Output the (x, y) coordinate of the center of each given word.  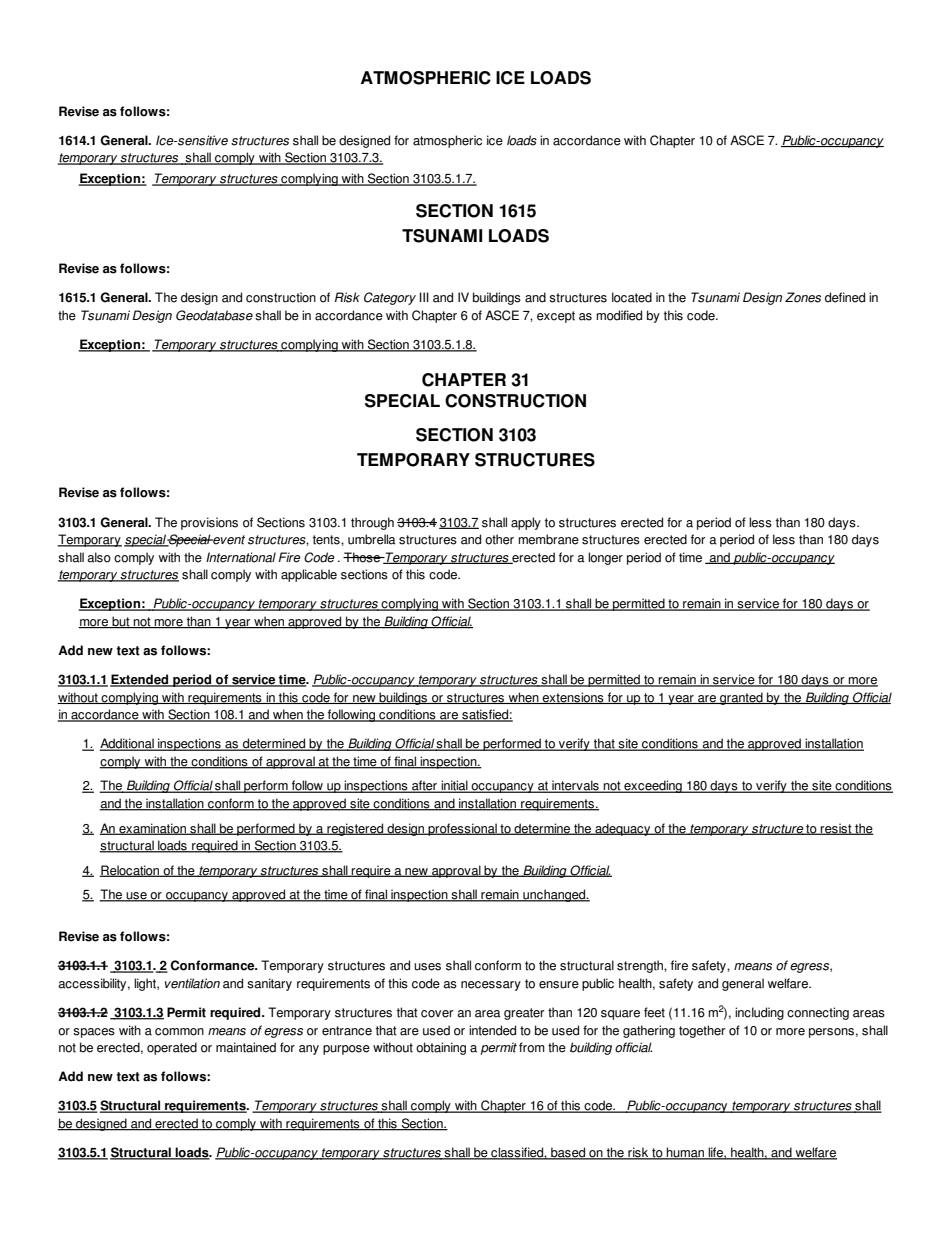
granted (741, 698)
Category (390, 298)
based (568, 1153)
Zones (803, 297)
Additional (127, 744)
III (424, 297)
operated (172, 1048)
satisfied (485, 715)
